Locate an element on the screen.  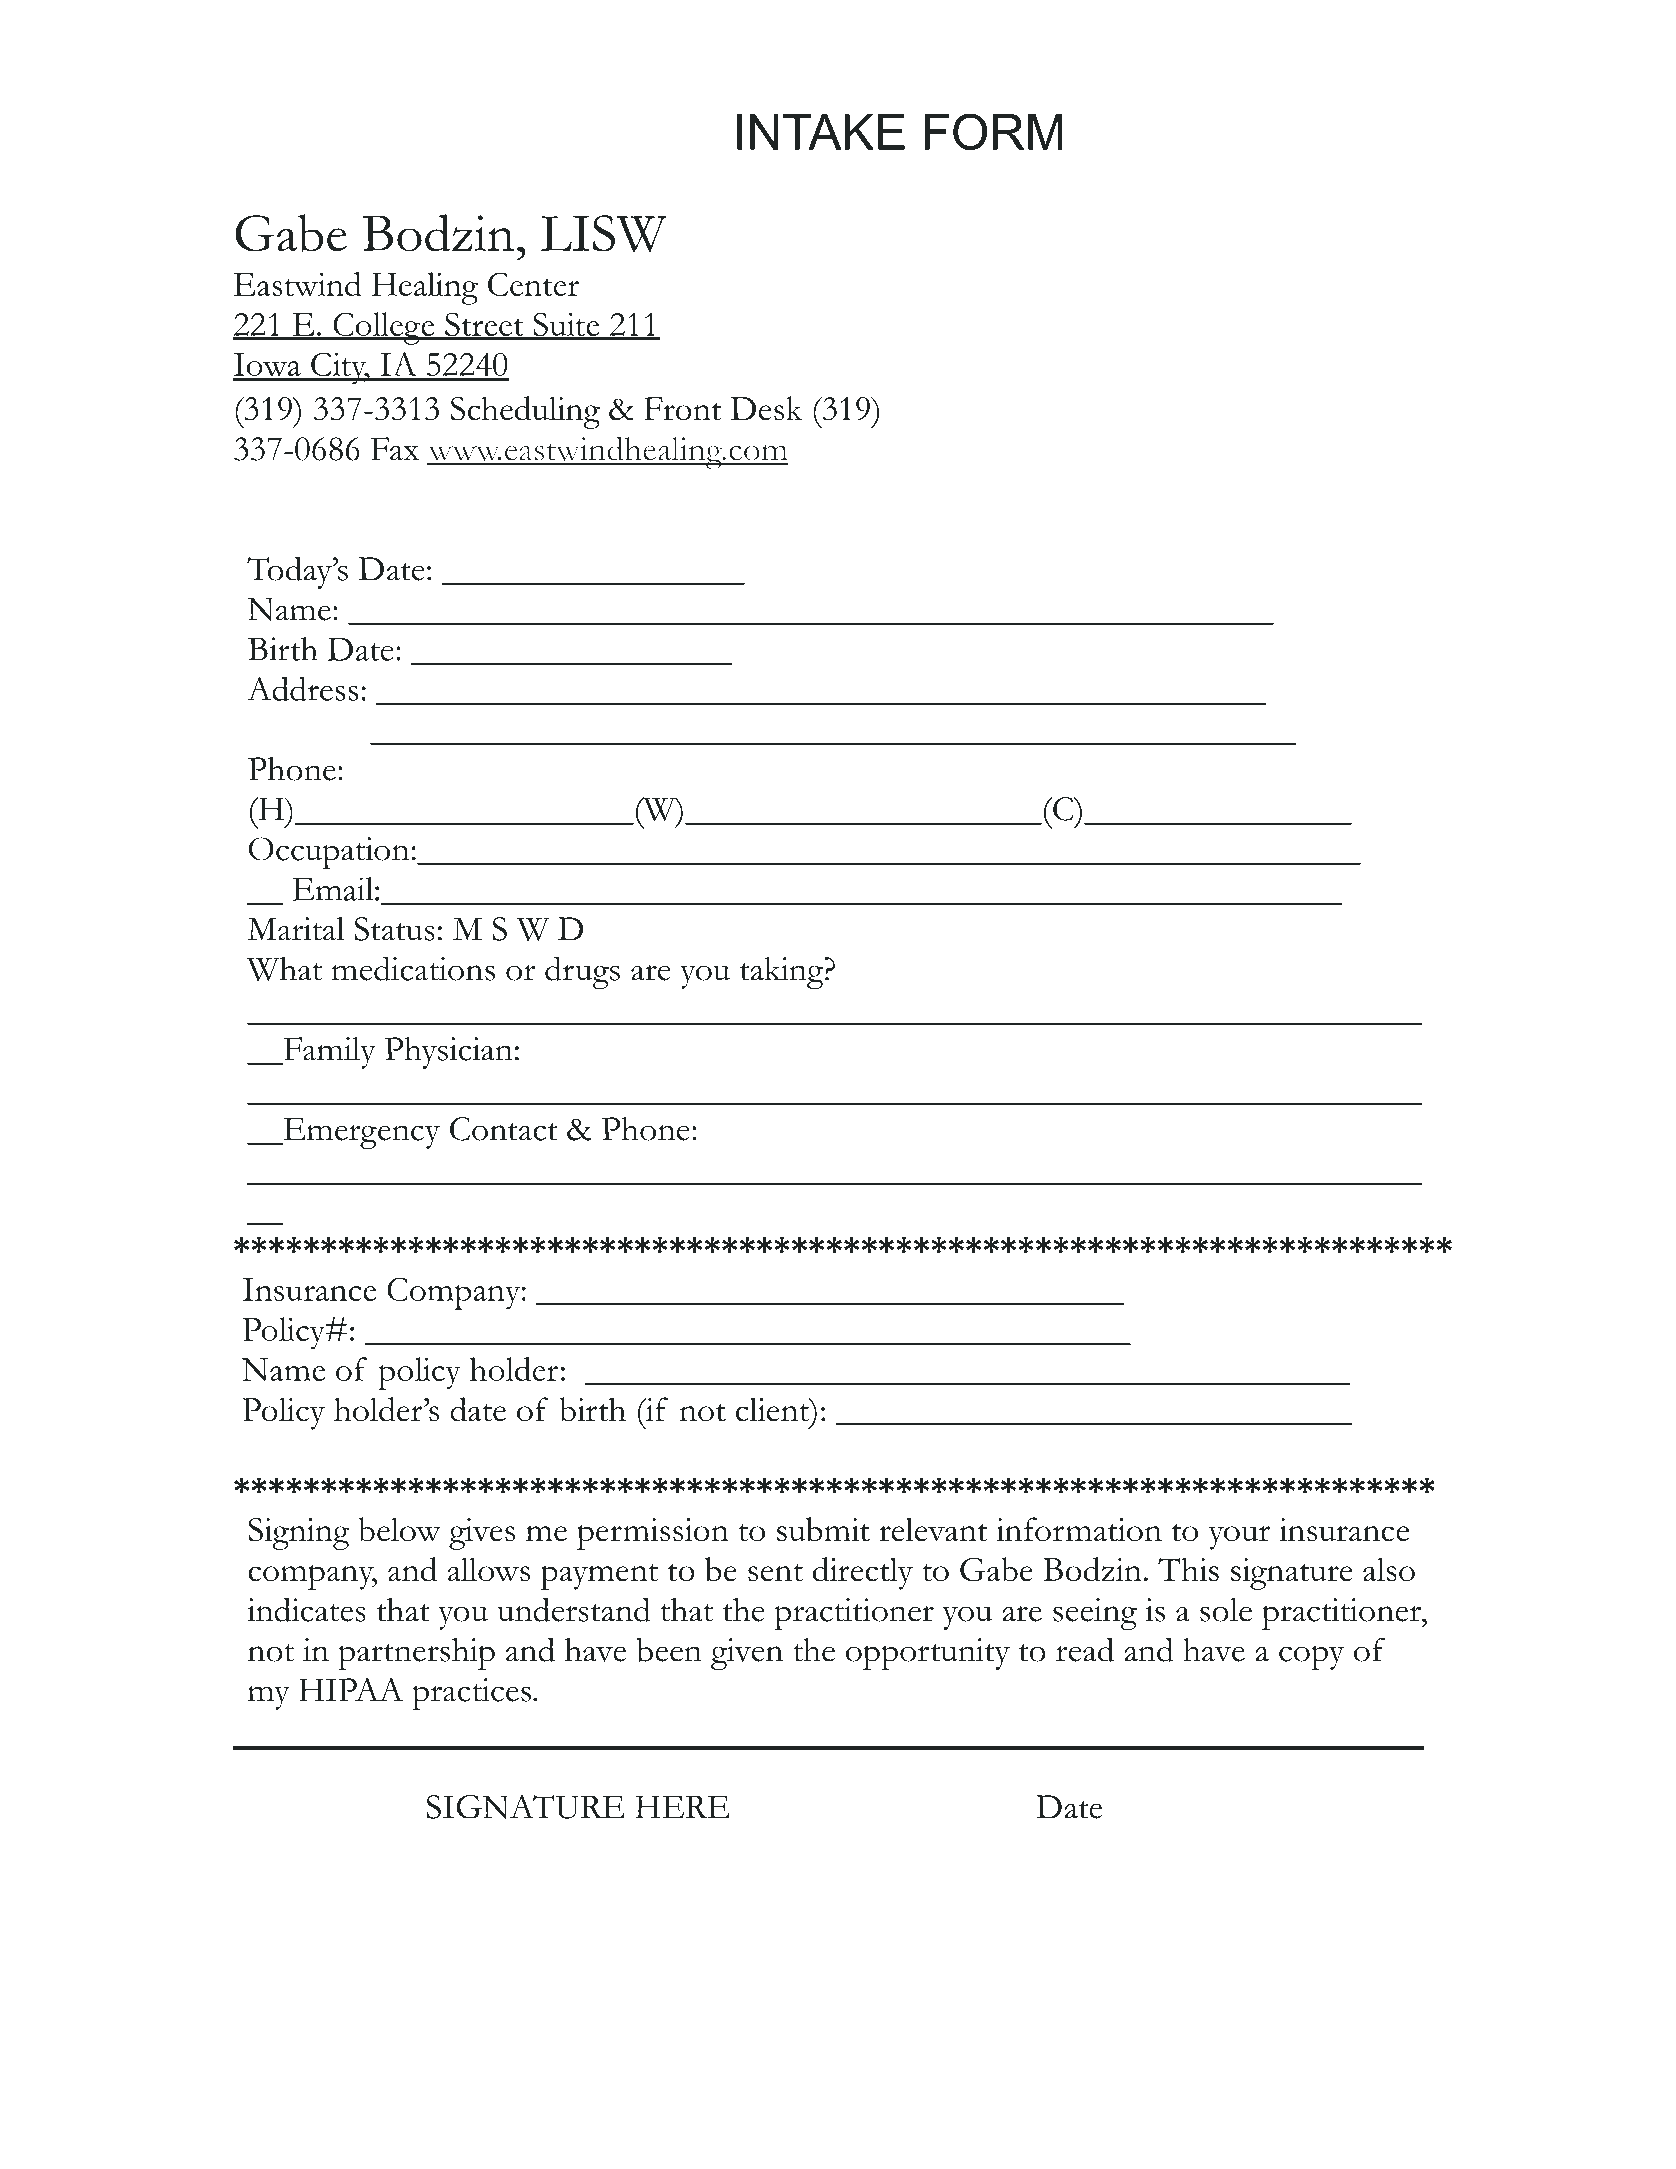
your is located at coordinates (1239, 1538).
